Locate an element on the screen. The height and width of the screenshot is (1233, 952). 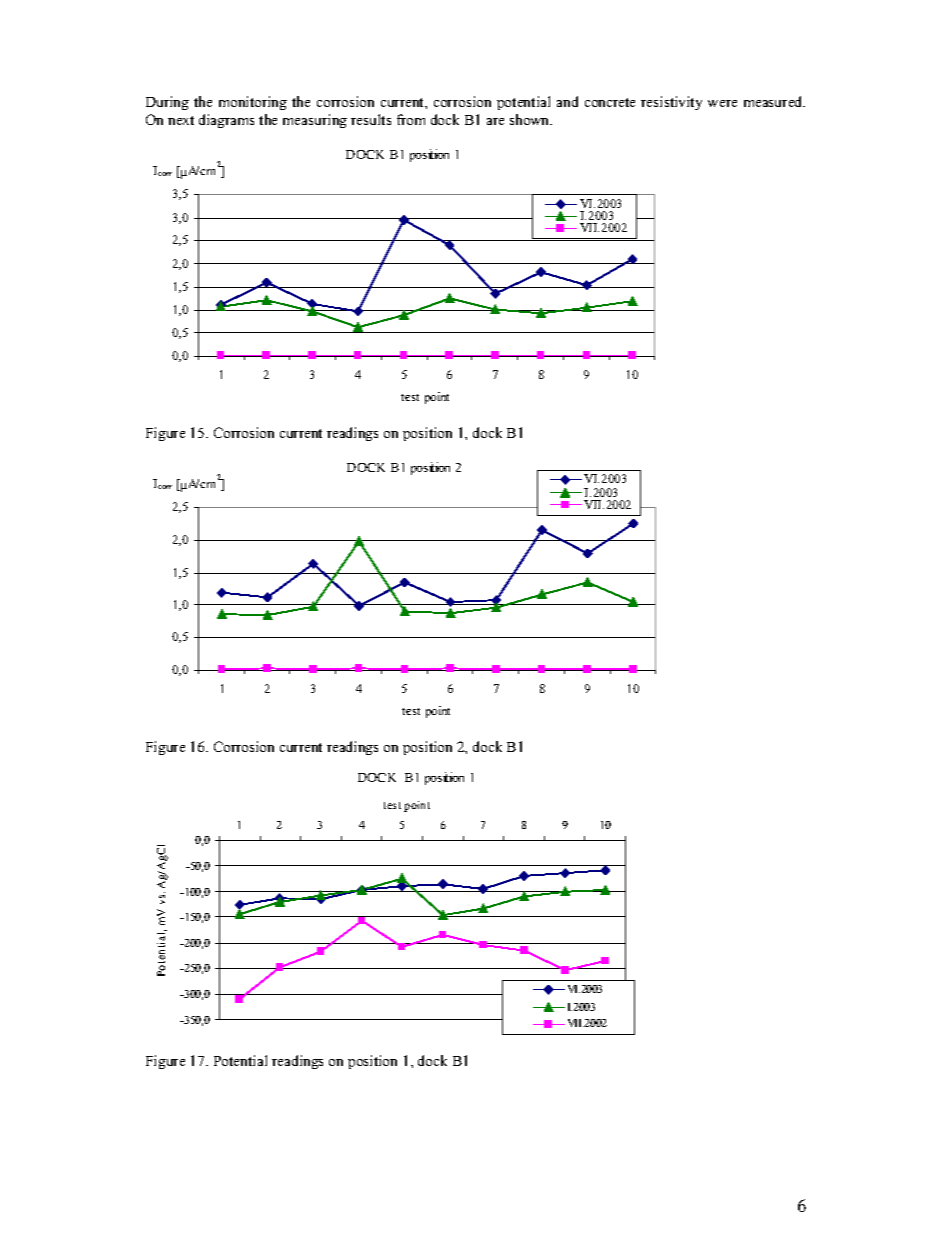
next is located at coordinates (181, 120).
